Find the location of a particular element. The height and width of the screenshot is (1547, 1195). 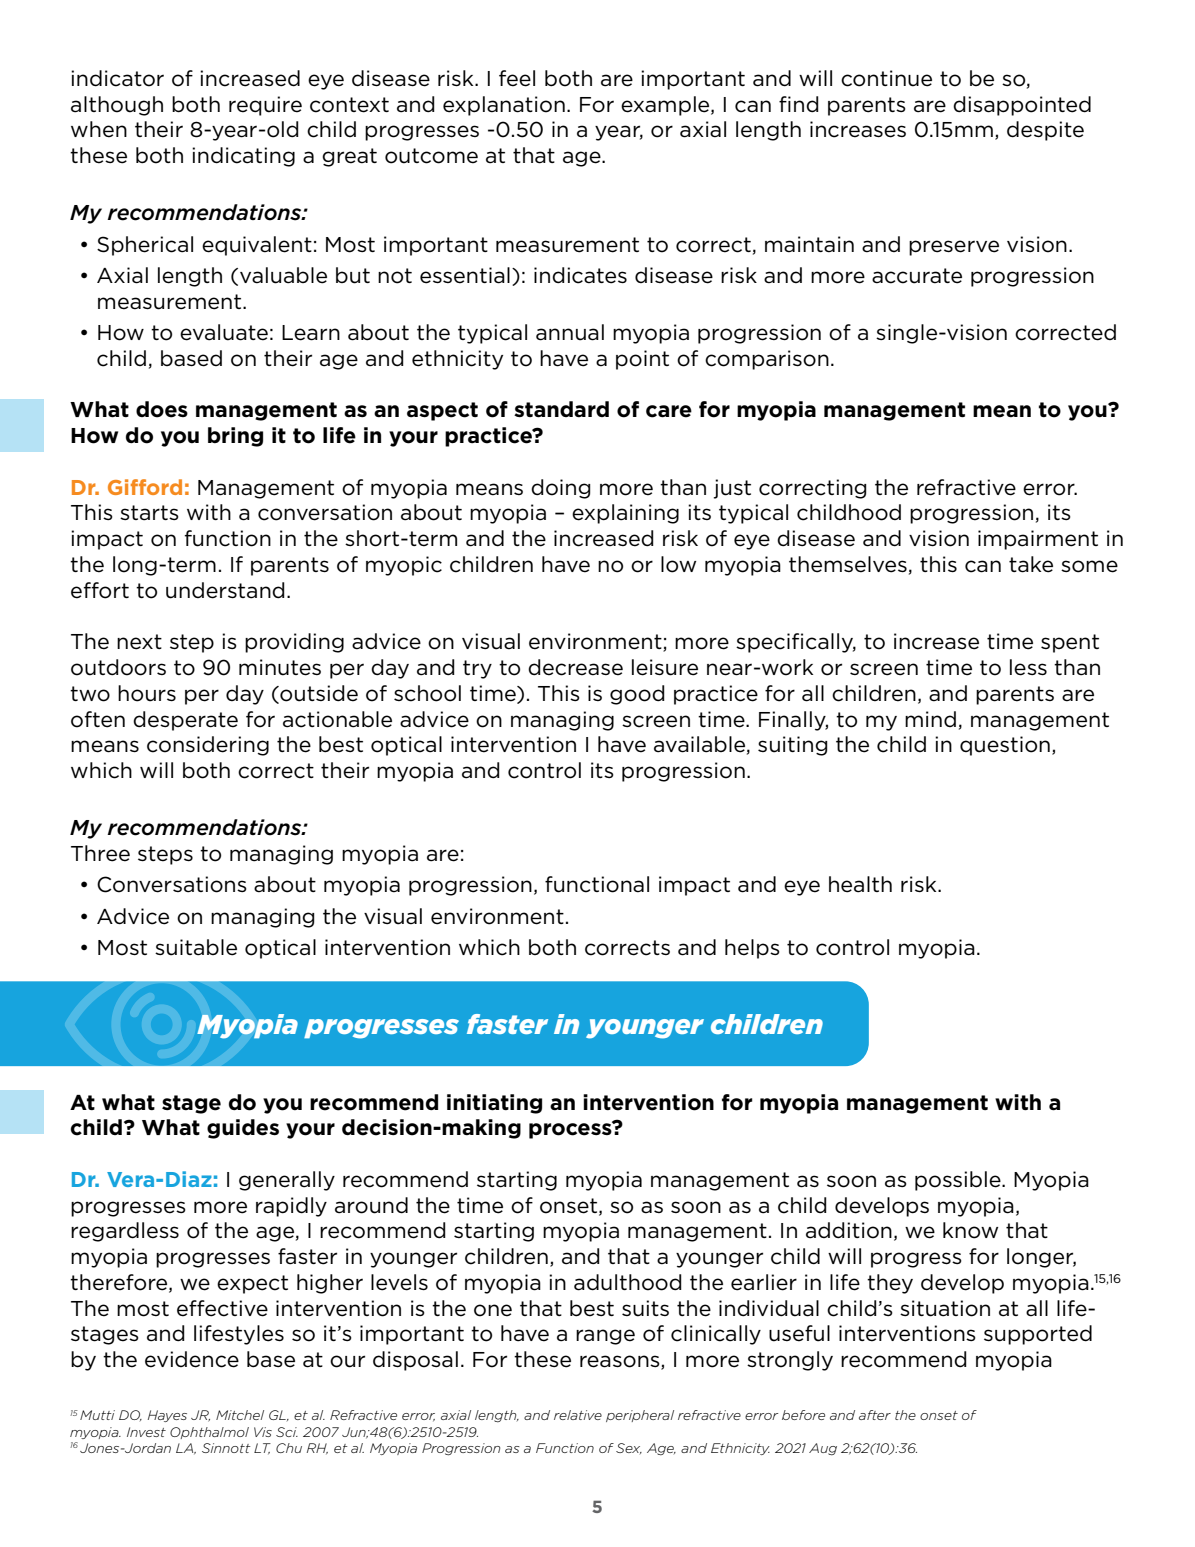

explanation is located at coordinates (504, 106).
